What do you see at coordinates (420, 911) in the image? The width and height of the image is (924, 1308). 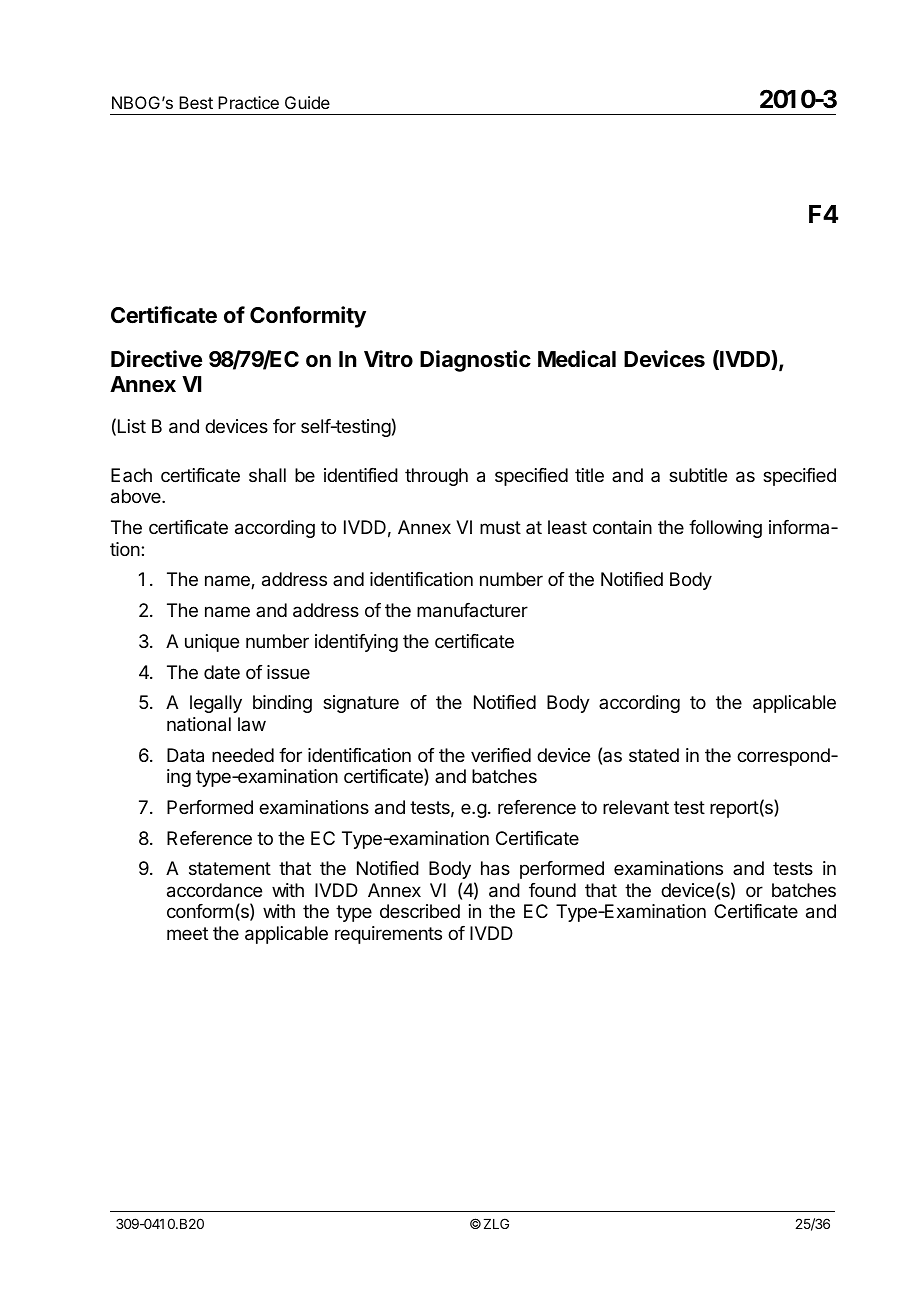 I see `described` at bounding box center [420, 911].
